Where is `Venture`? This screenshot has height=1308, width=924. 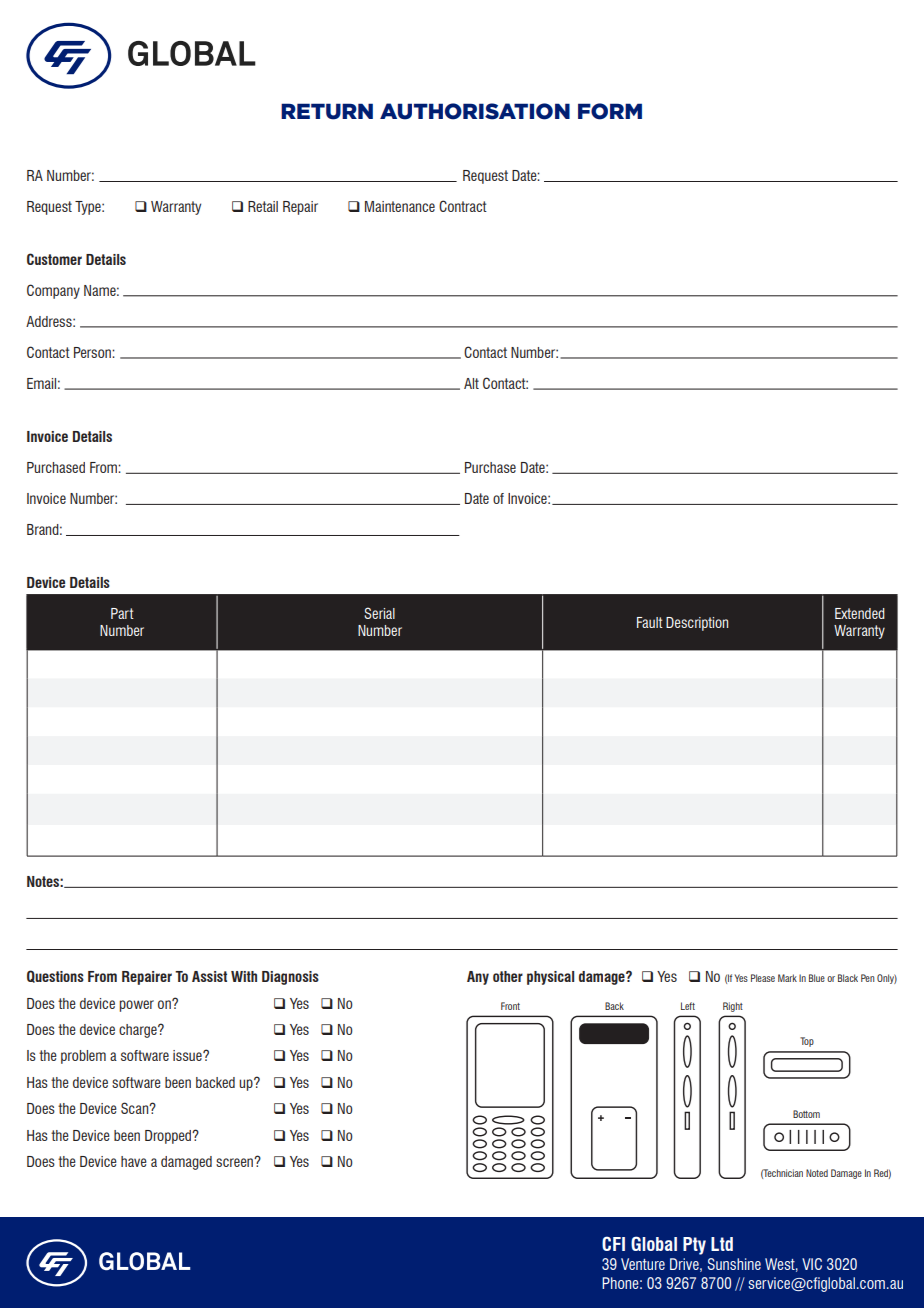
Venture is located at coordinates (643, 1264).
